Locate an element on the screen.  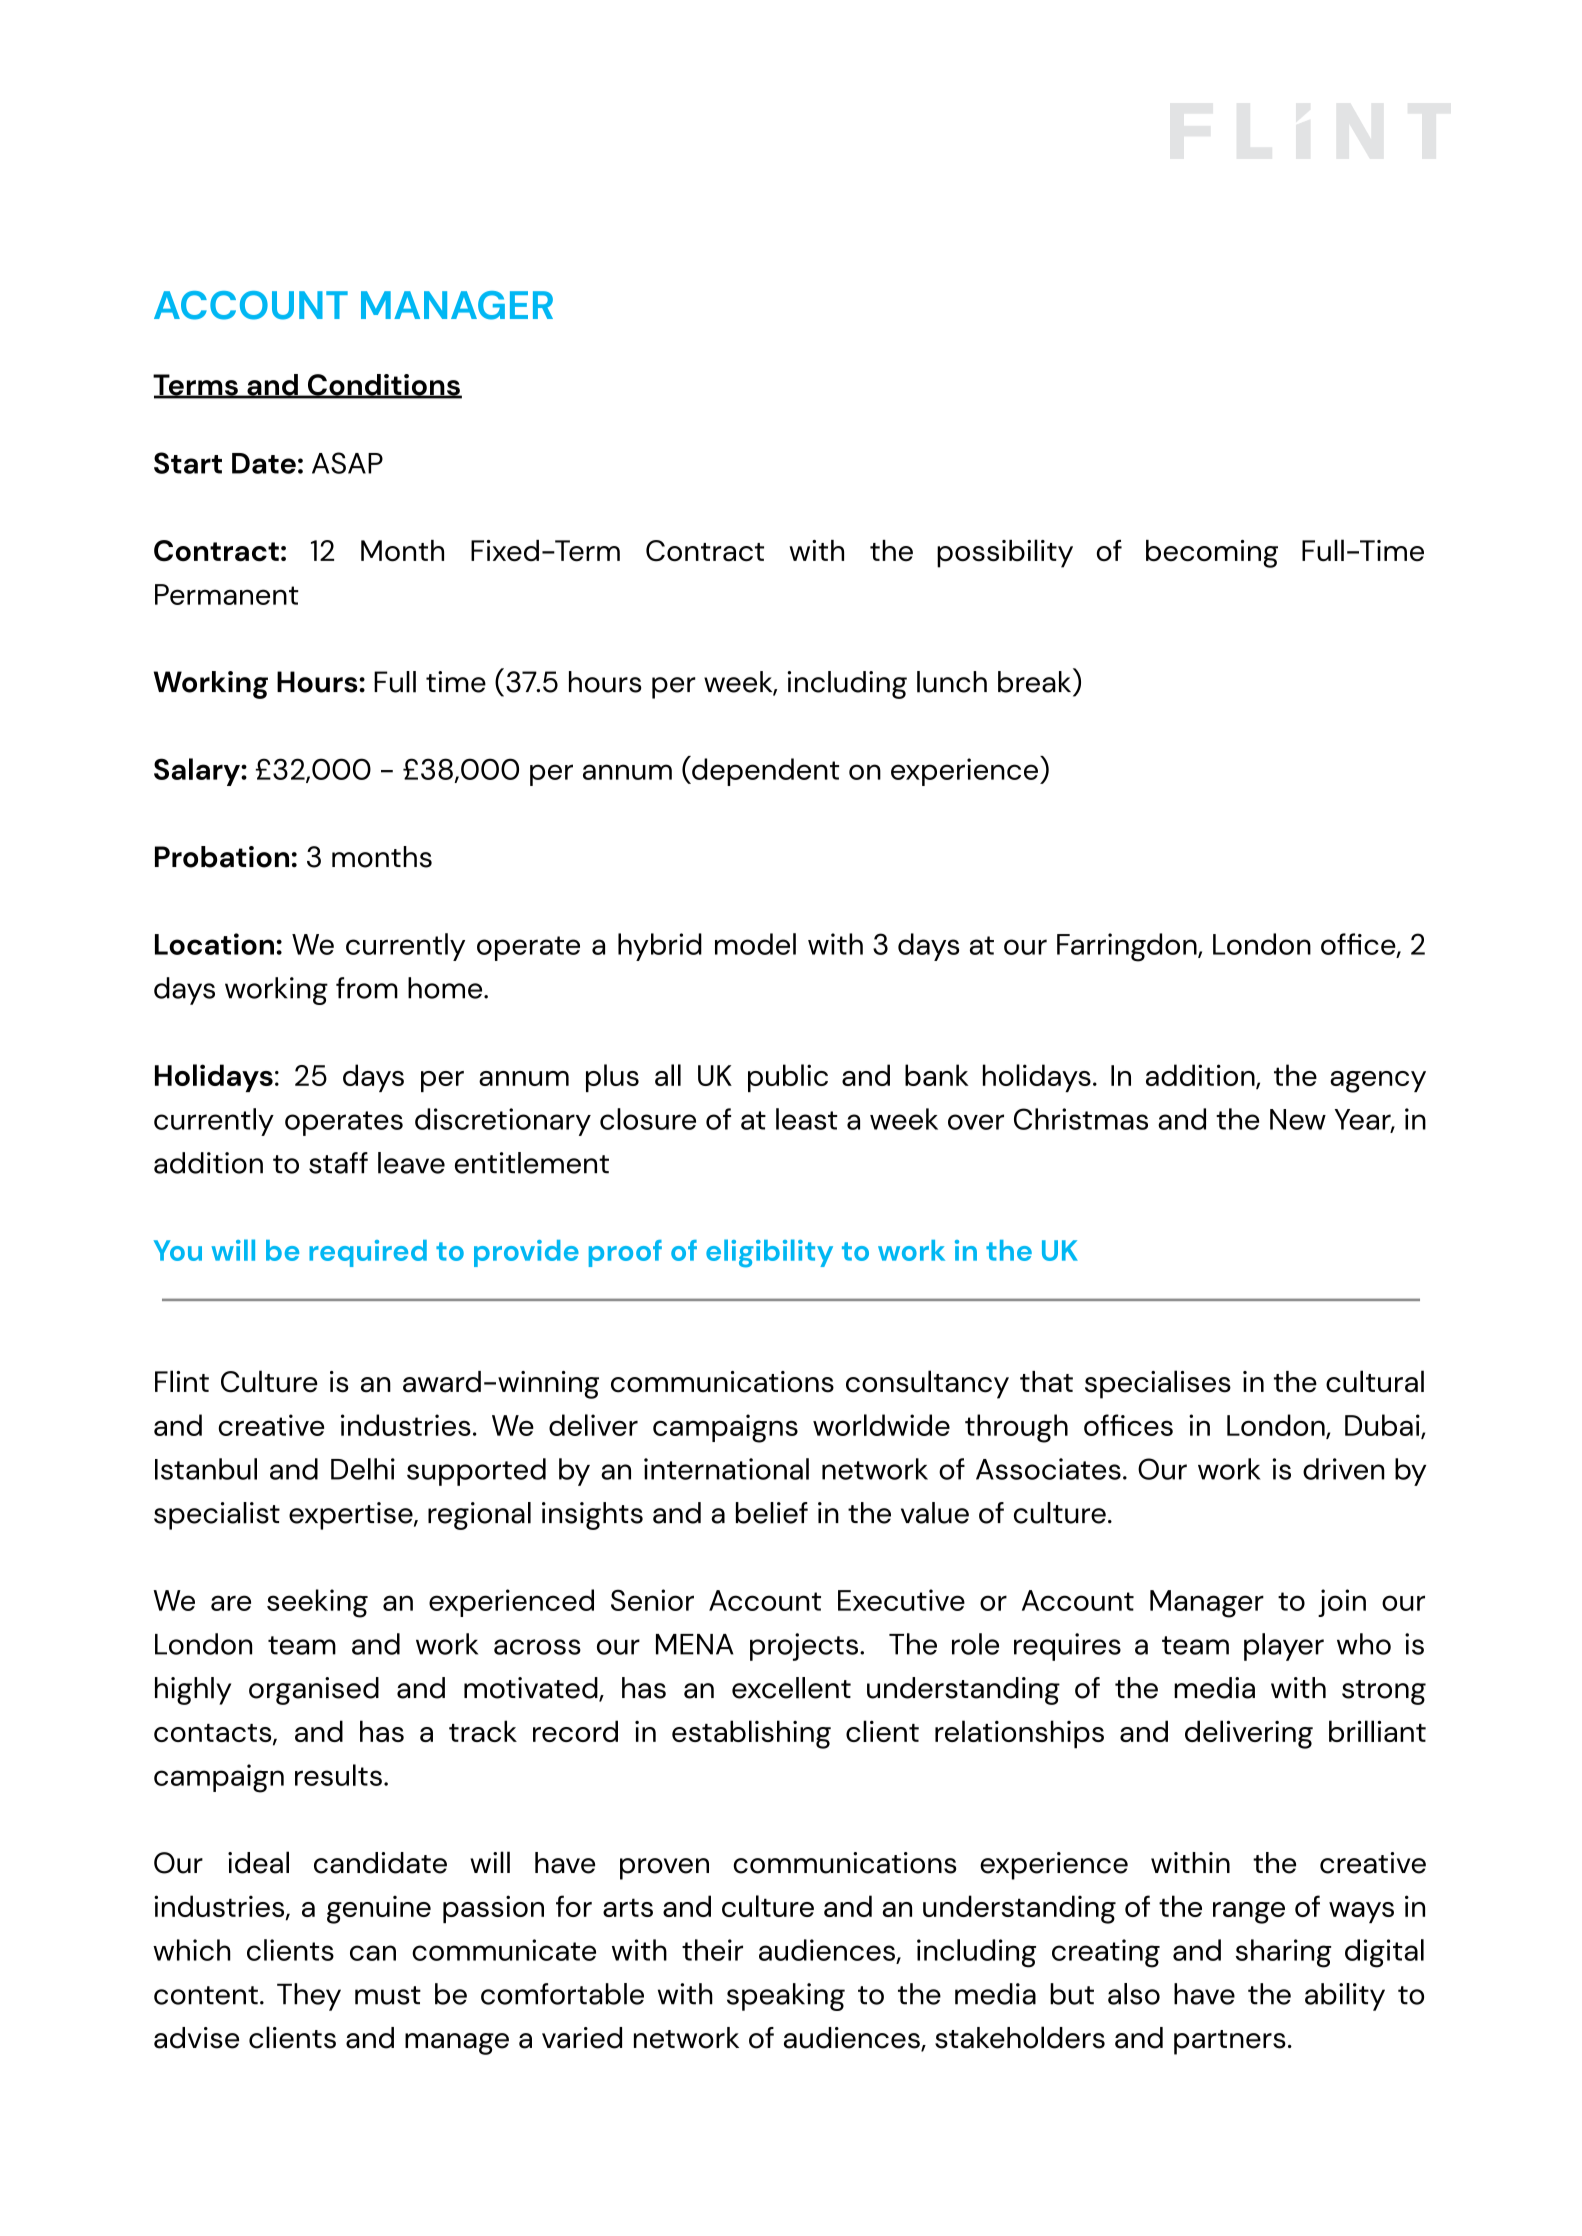
speaking is located at coordinates (786, 1997).
